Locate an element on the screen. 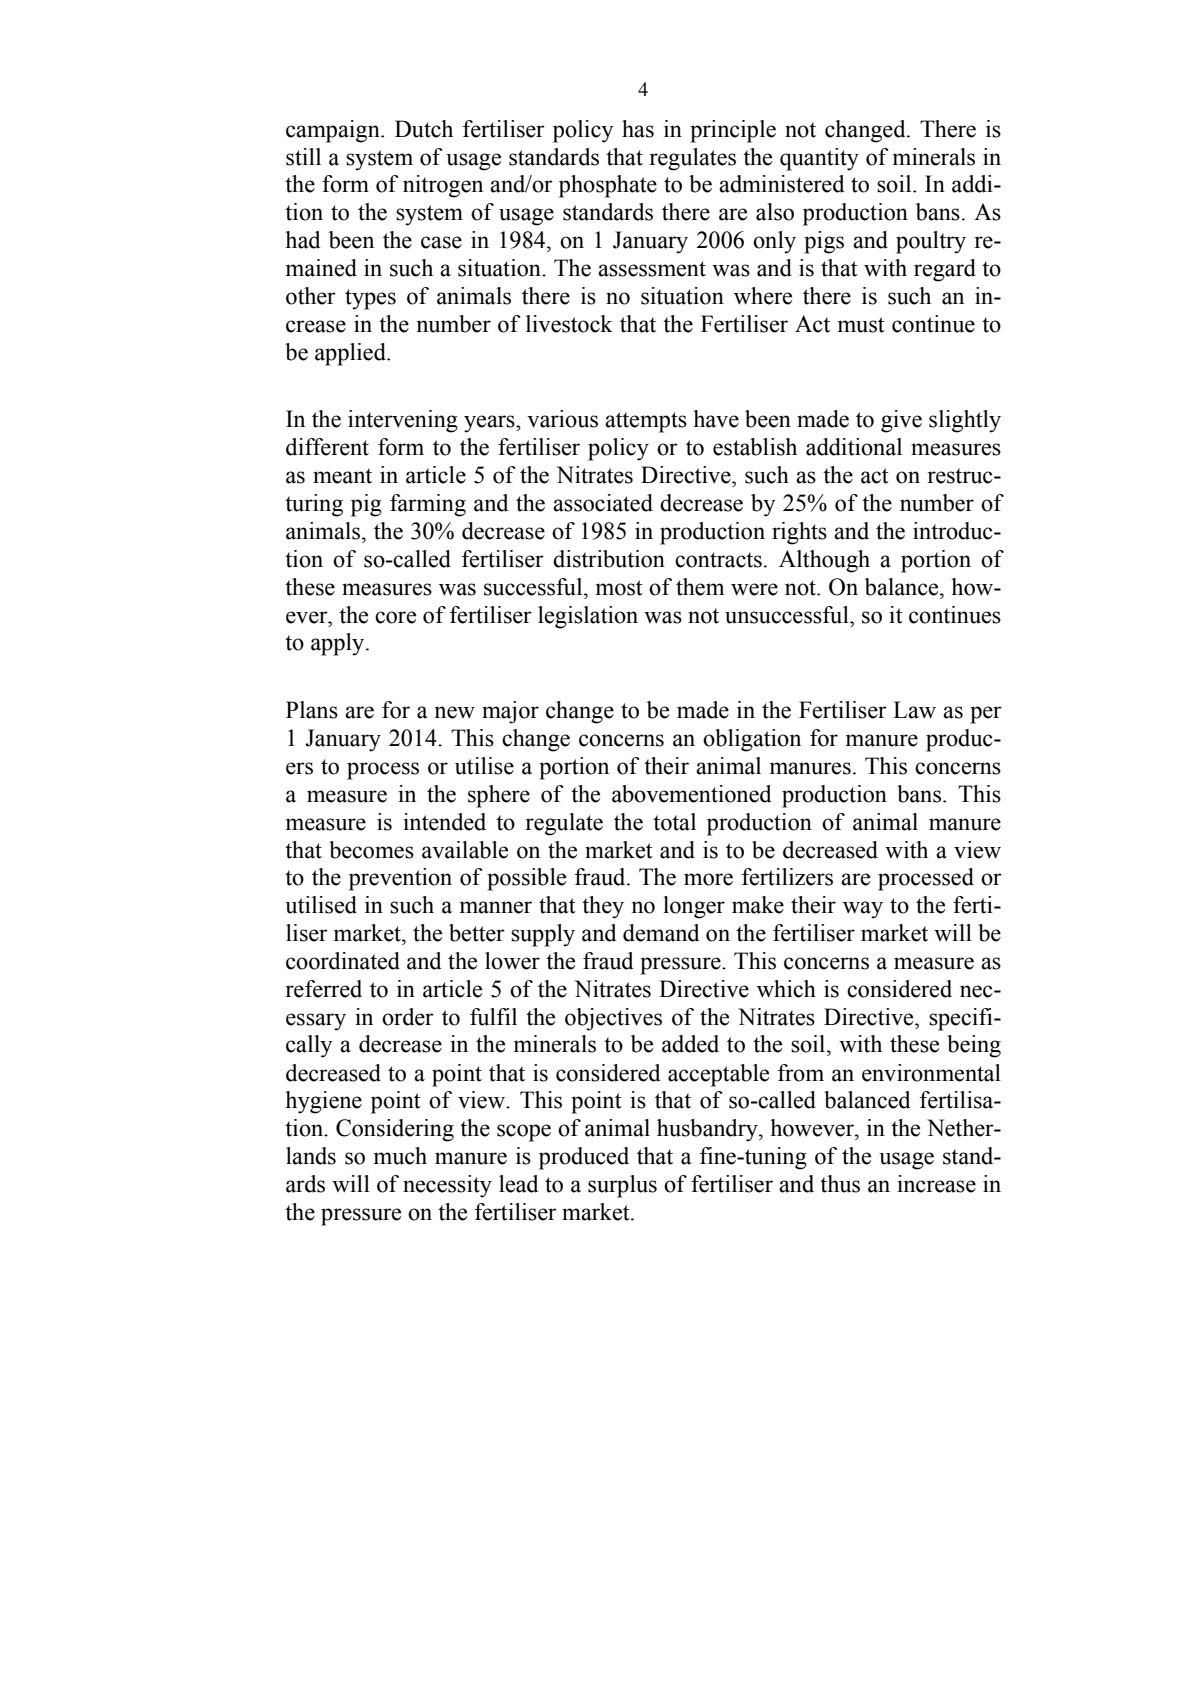 The width and height of the screenshot is (1202, 1700). total is located at coordinates (674, 822).
